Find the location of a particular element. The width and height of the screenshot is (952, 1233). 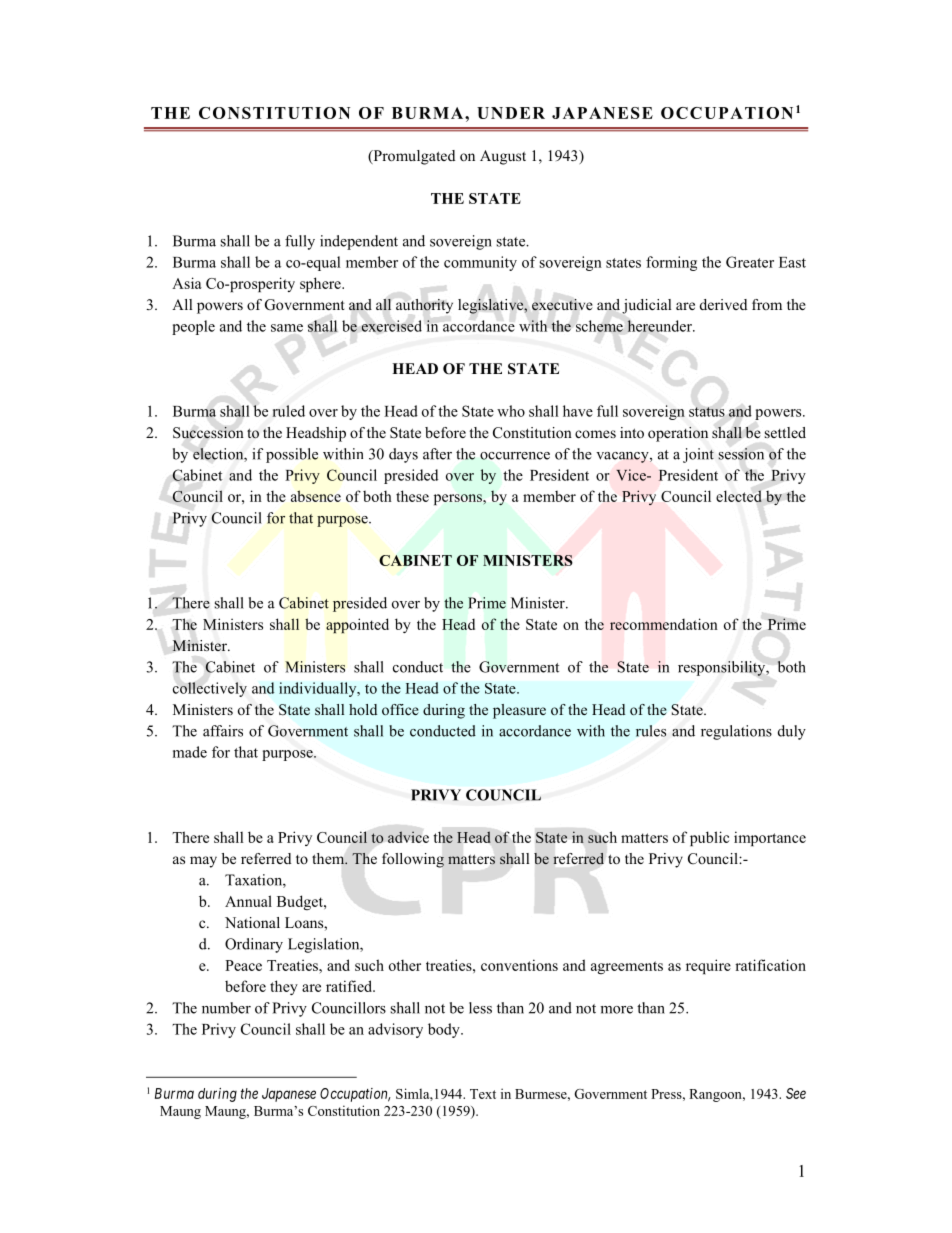

recommendation is located at coordinates (664, 624).
